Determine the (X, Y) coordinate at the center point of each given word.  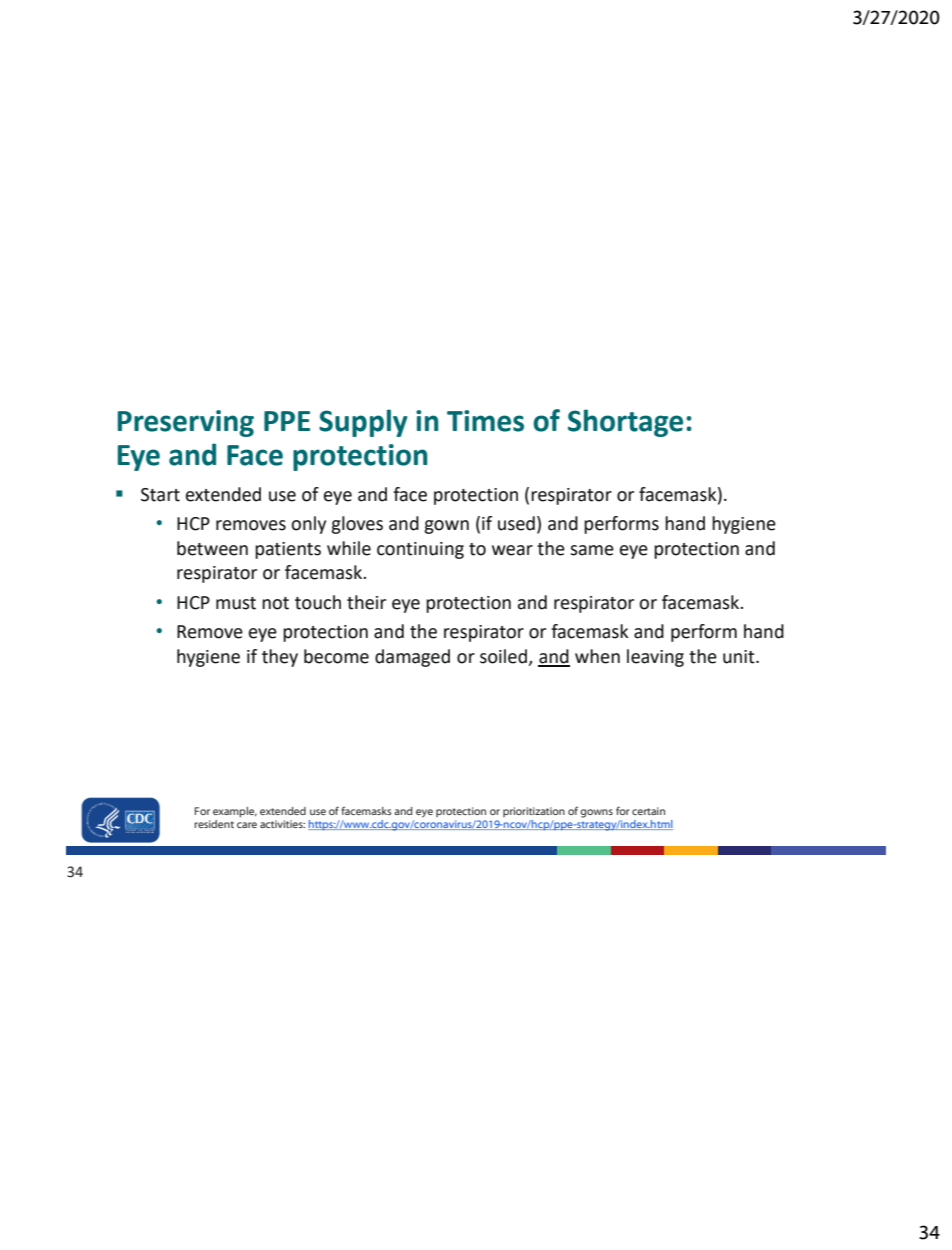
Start (160, 495)
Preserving (186, 423)
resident (214, 824)
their (366, 602)
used (516, 523)
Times (485, 421)
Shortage (625, 423)
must (236, 603)
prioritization (534, 812)
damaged (412, 658)
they (280, 658)
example (235, 812)
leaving (655, 658)
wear (512, 550)
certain (648, 811)
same (592, 550)
